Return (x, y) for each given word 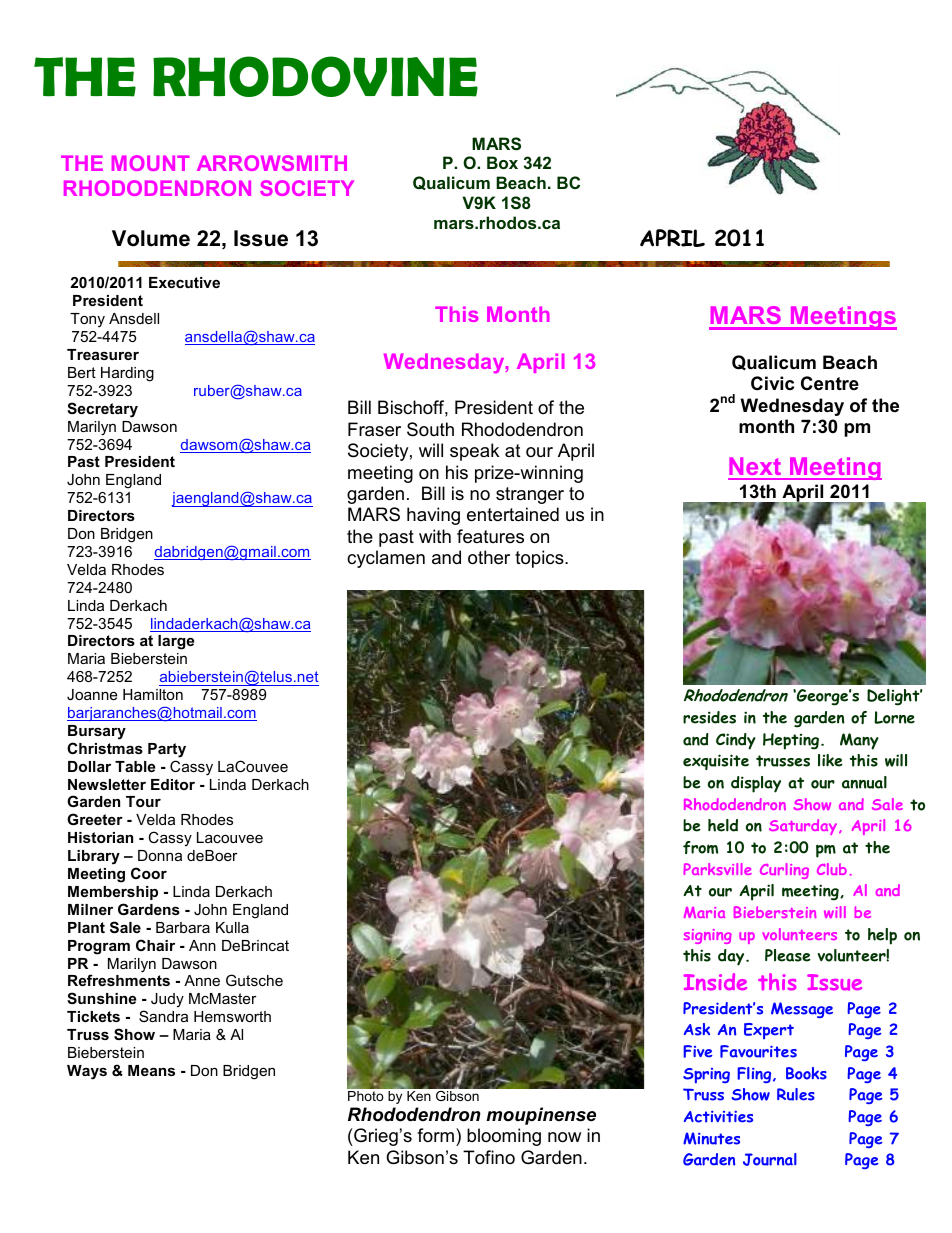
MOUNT (151, 163)
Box (502, 162)
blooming (504, 1137)
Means (151, 1070)
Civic (772, 383)
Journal (770, 1159)
